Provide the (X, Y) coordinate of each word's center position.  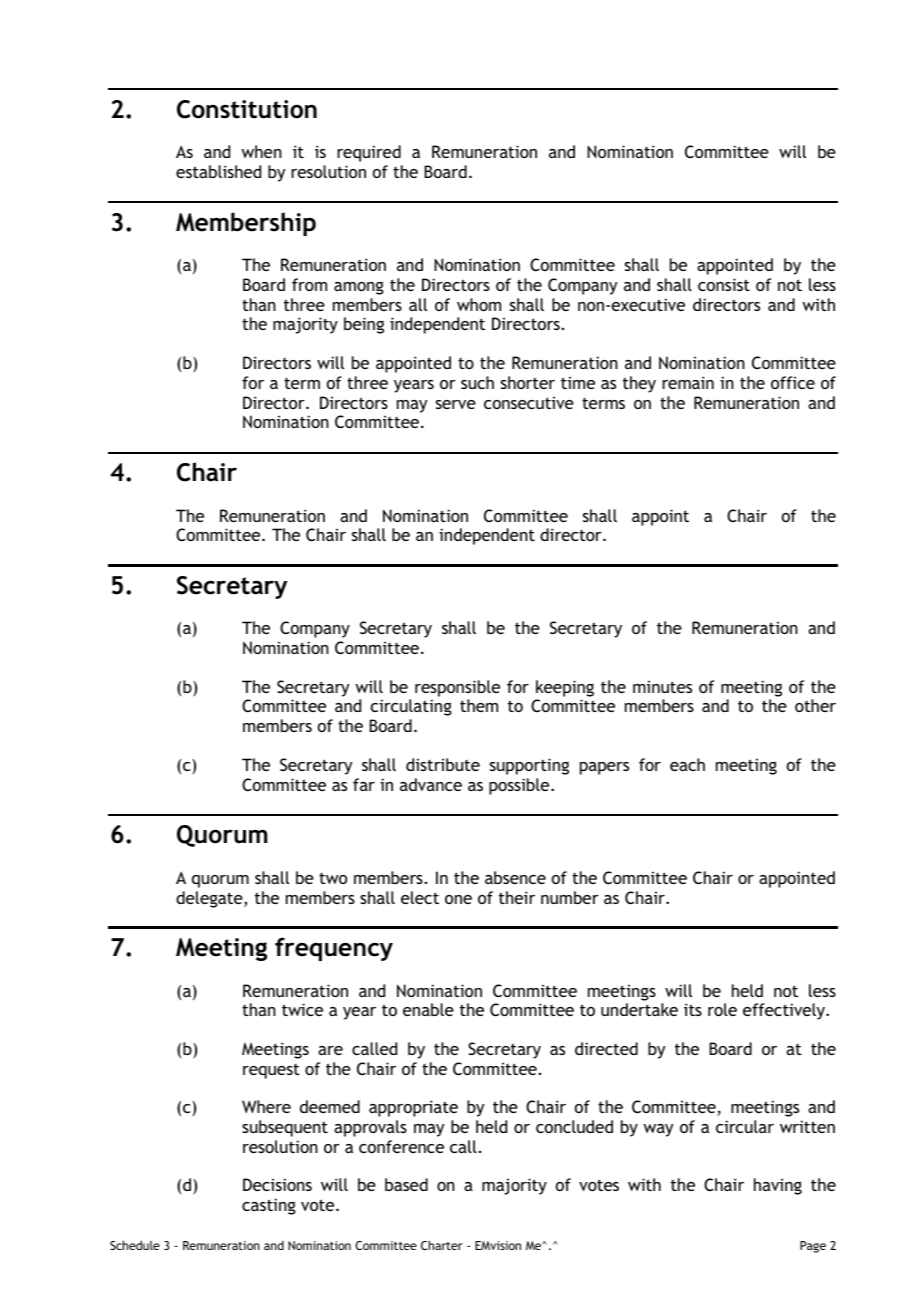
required (369, 153)
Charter (442, 1245)
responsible (457, 688)
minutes (662, 687)
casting (269, 1206)
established (218, 171)
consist (724, 284)
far (364, 784)
